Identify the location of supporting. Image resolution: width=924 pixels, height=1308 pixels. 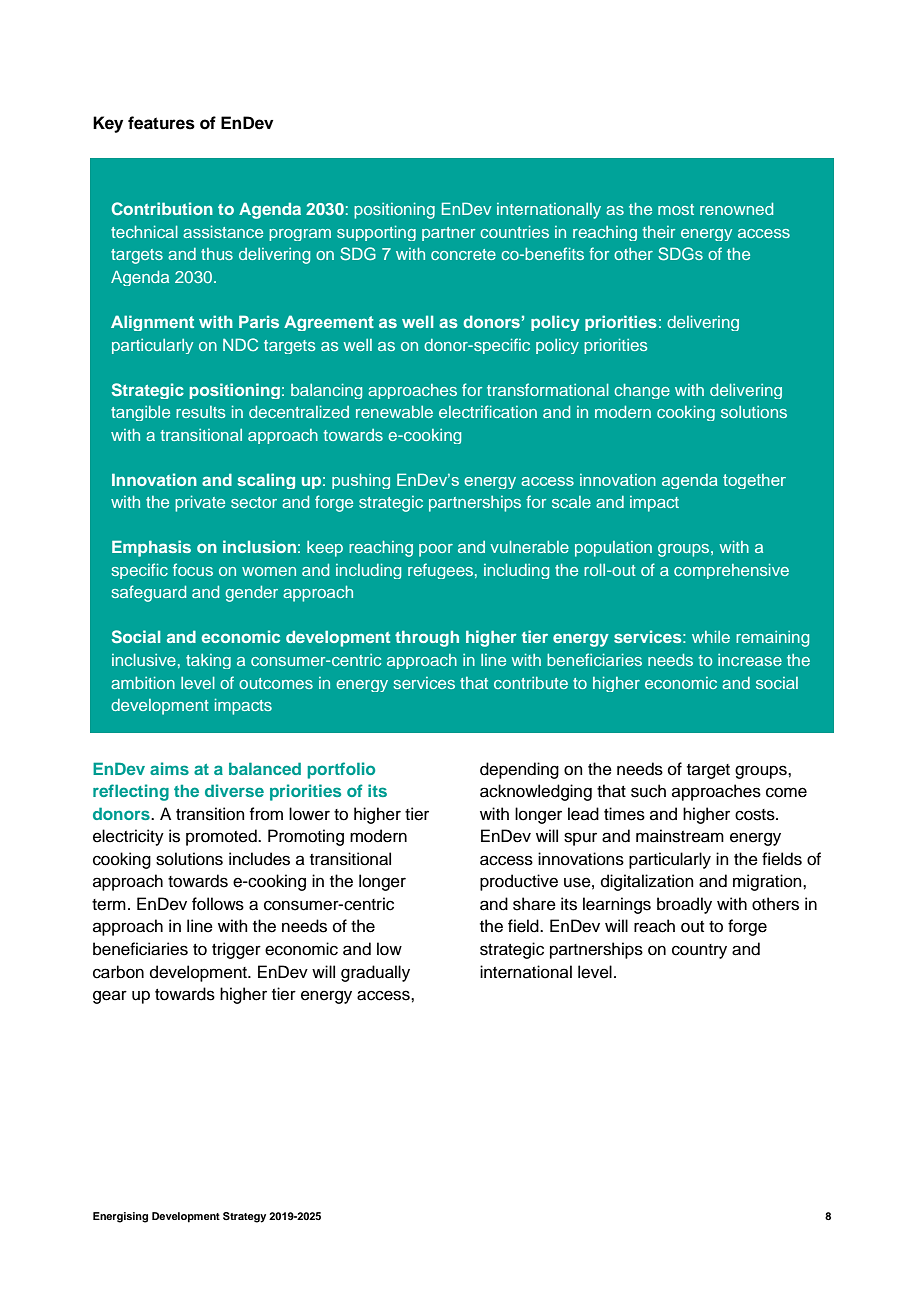
(376, 233).
